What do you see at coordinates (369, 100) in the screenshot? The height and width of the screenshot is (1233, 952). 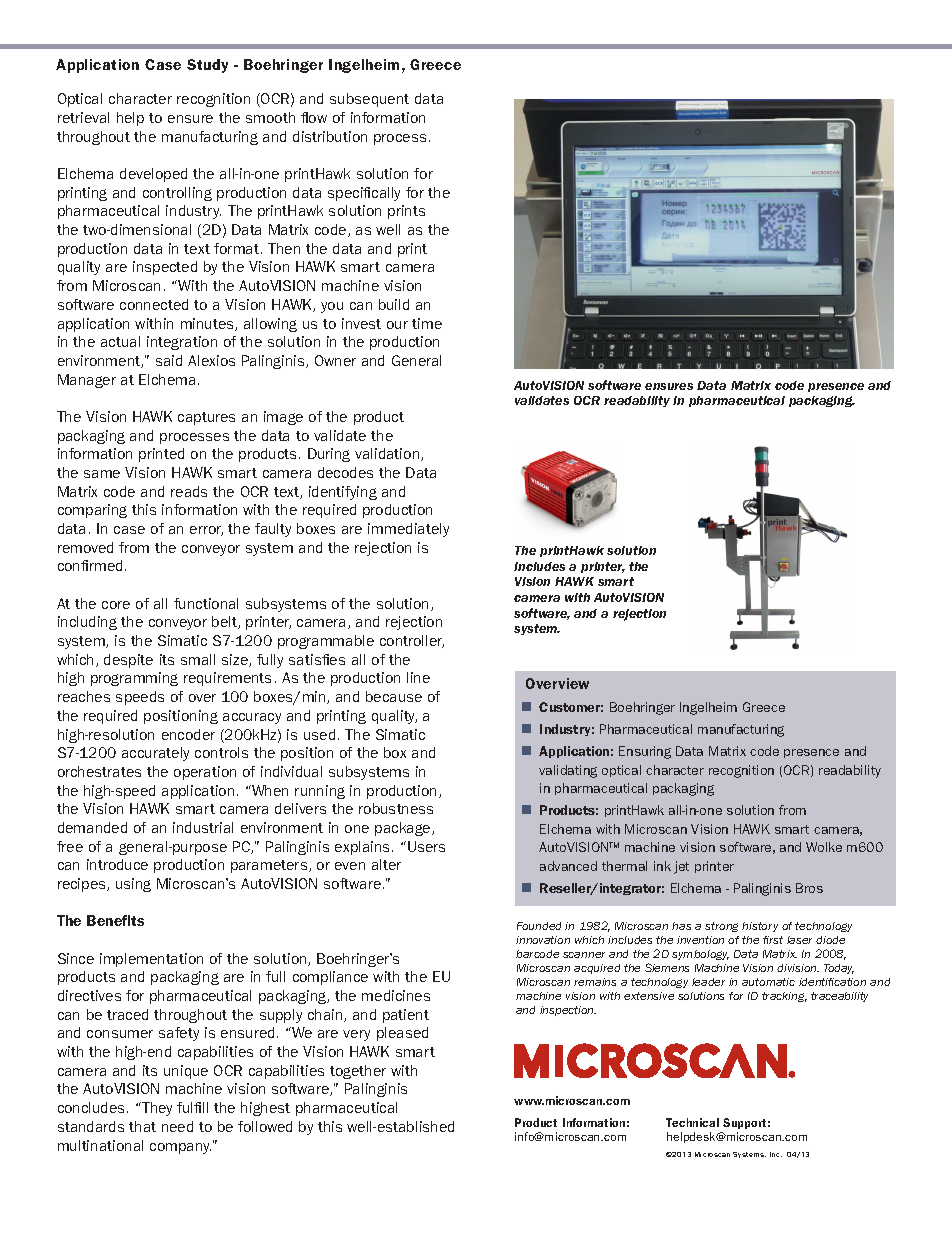 I see `subsequent` at bounding box center [369, 100].
